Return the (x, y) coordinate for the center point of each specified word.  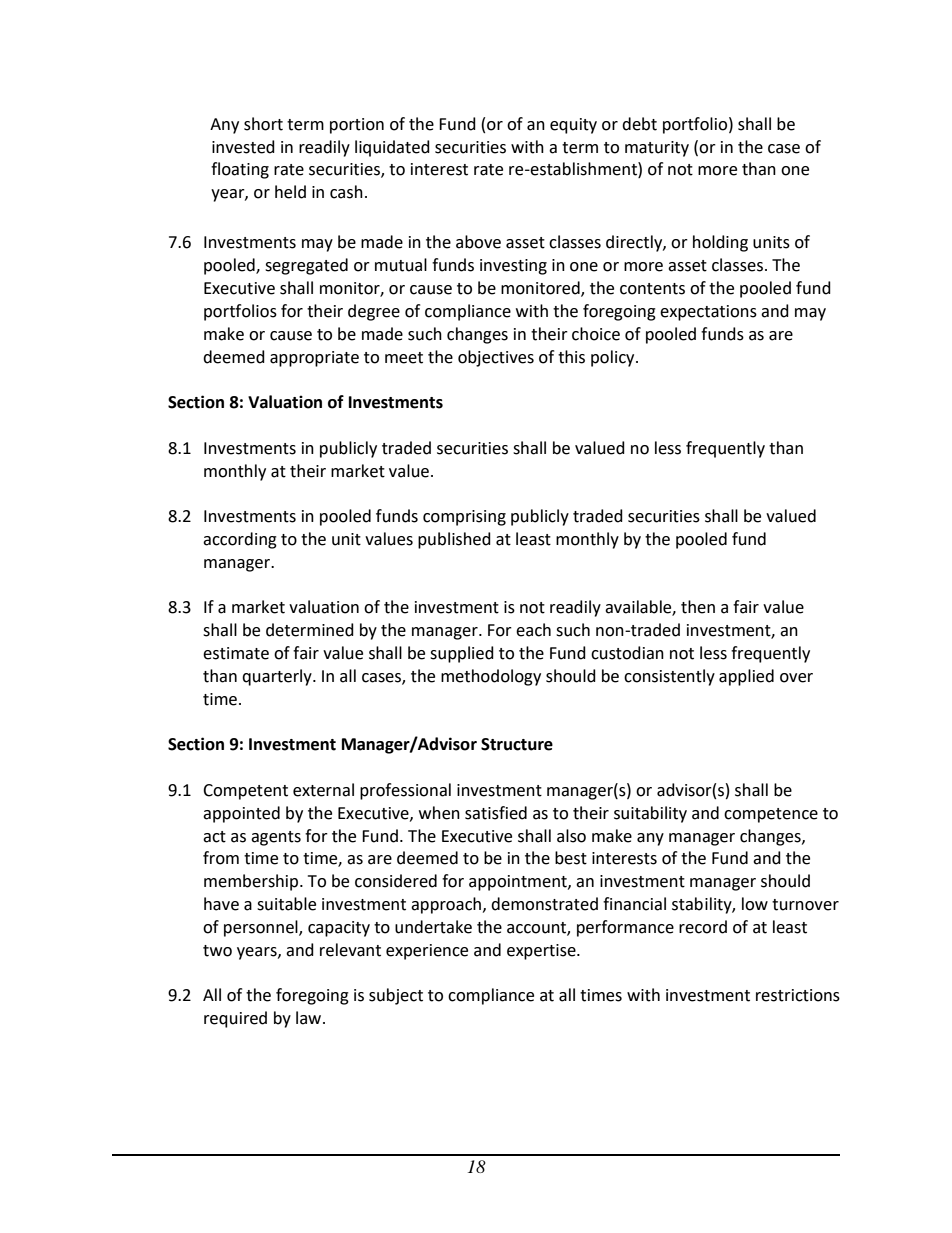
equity (573, 126)
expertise (542, 952)
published (454, 540)
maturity (657, 149)
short (263, 124)
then (698, 607)
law (310, 1018)
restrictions (798, 995)
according (240, 540)
